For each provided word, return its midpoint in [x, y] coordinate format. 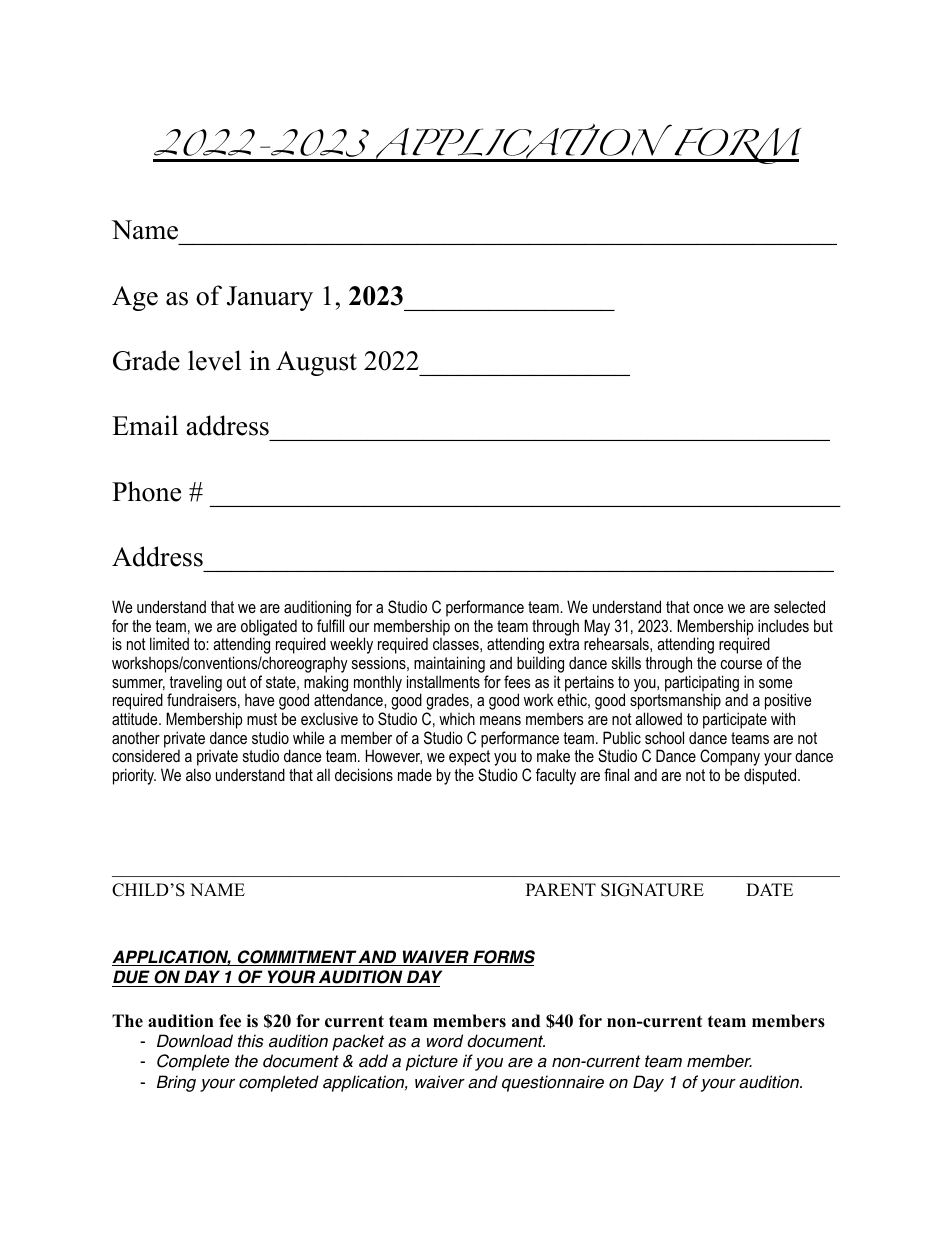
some [775, 683]
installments [443, 681]
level [214, 360]
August [316, 363]
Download [195, 1041]
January [270, 298]
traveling [195, 684]
